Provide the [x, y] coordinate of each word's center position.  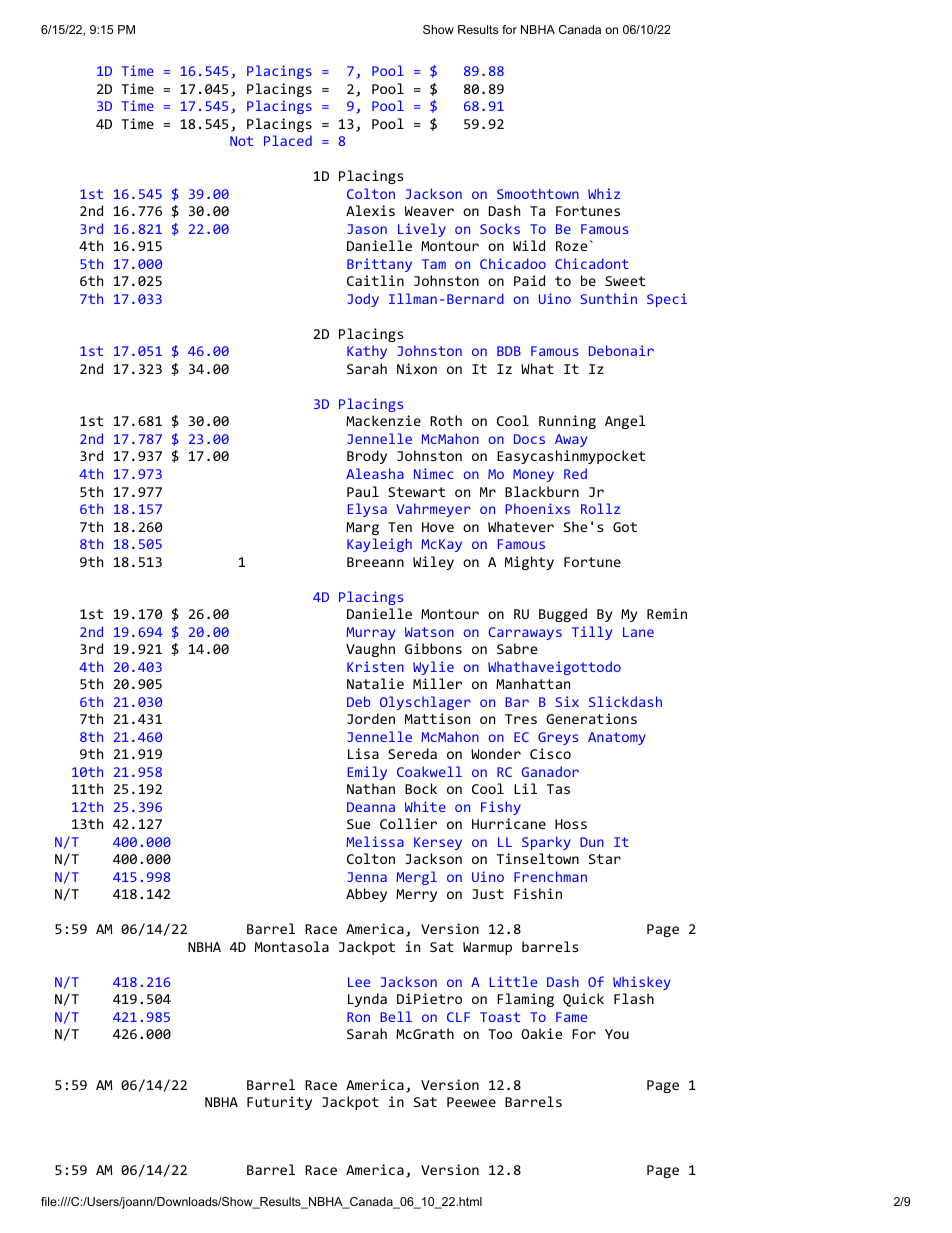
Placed [288, 140]
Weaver [429, 211]
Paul [363, 491]
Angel [625, 422]
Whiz [604, 193]
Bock [421, 788]
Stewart [416, 492]
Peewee [471, 1102]
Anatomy [617, 738]
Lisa [363, 753]
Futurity [279, 1103]
